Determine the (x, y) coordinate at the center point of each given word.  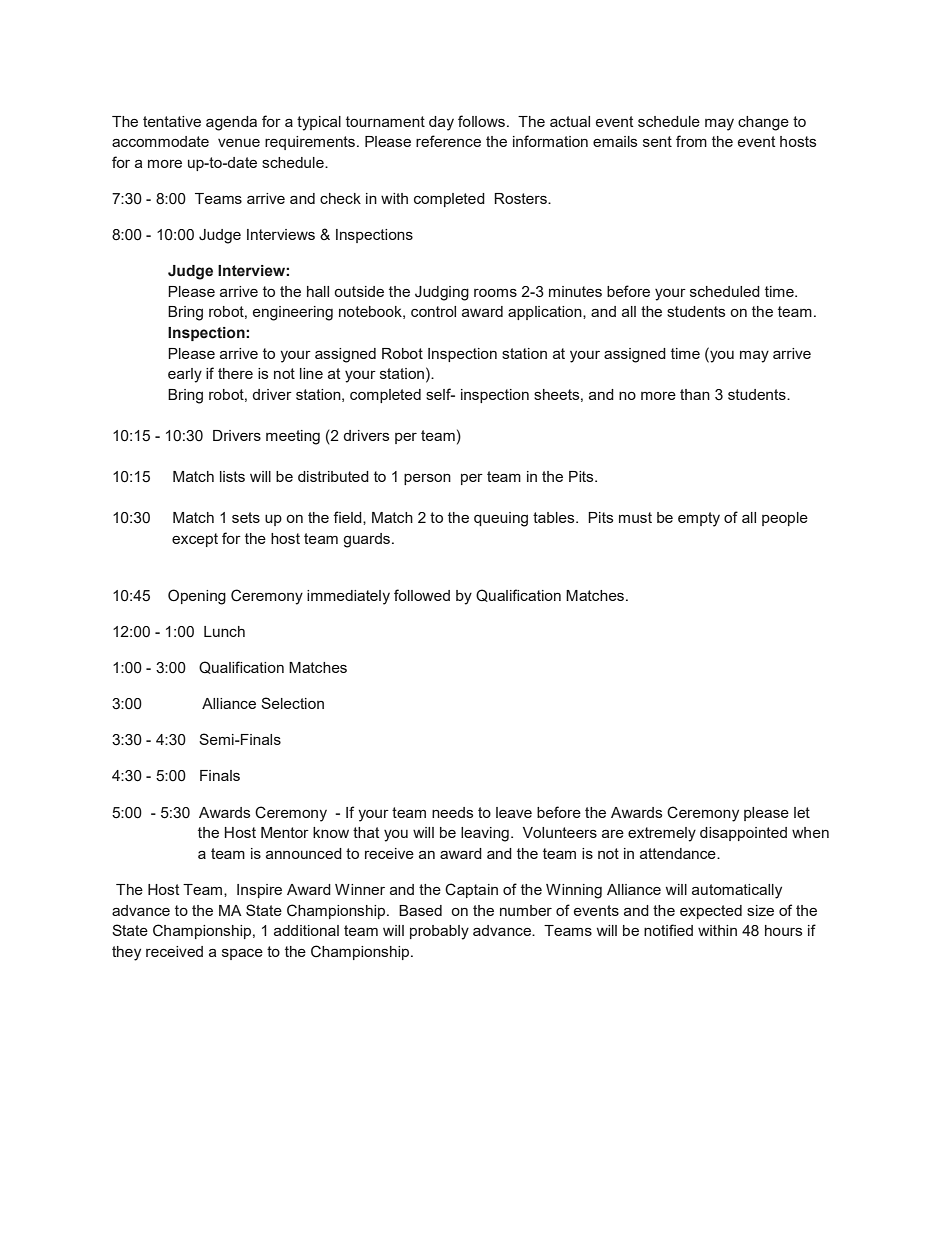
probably (439, 932)
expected (711, 912)
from (691, 141)
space (242, 954)
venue (239, 142)
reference (448, 141)
